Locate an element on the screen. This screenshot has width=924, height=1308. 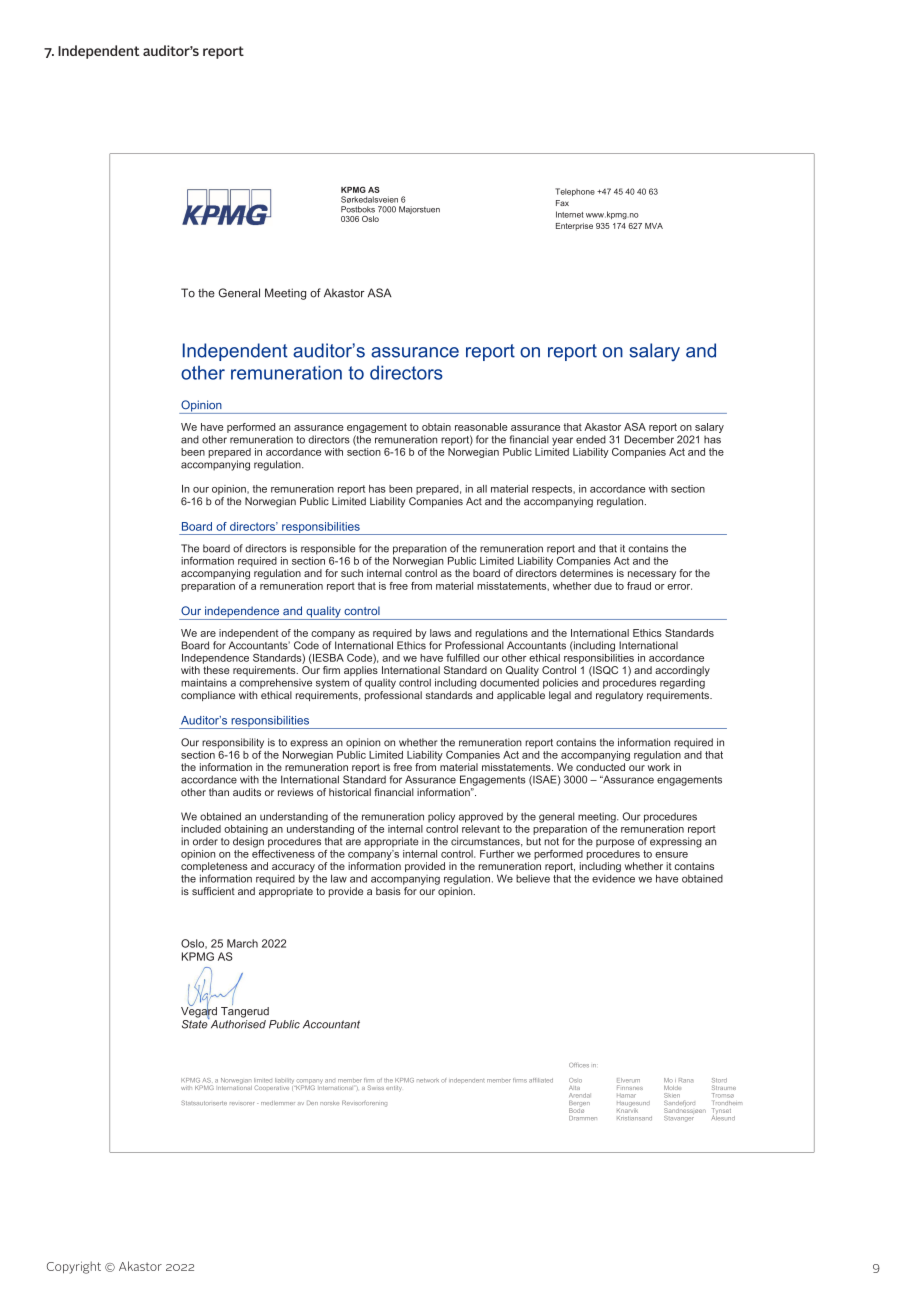
Fax is located at coordinates (562, 203).
